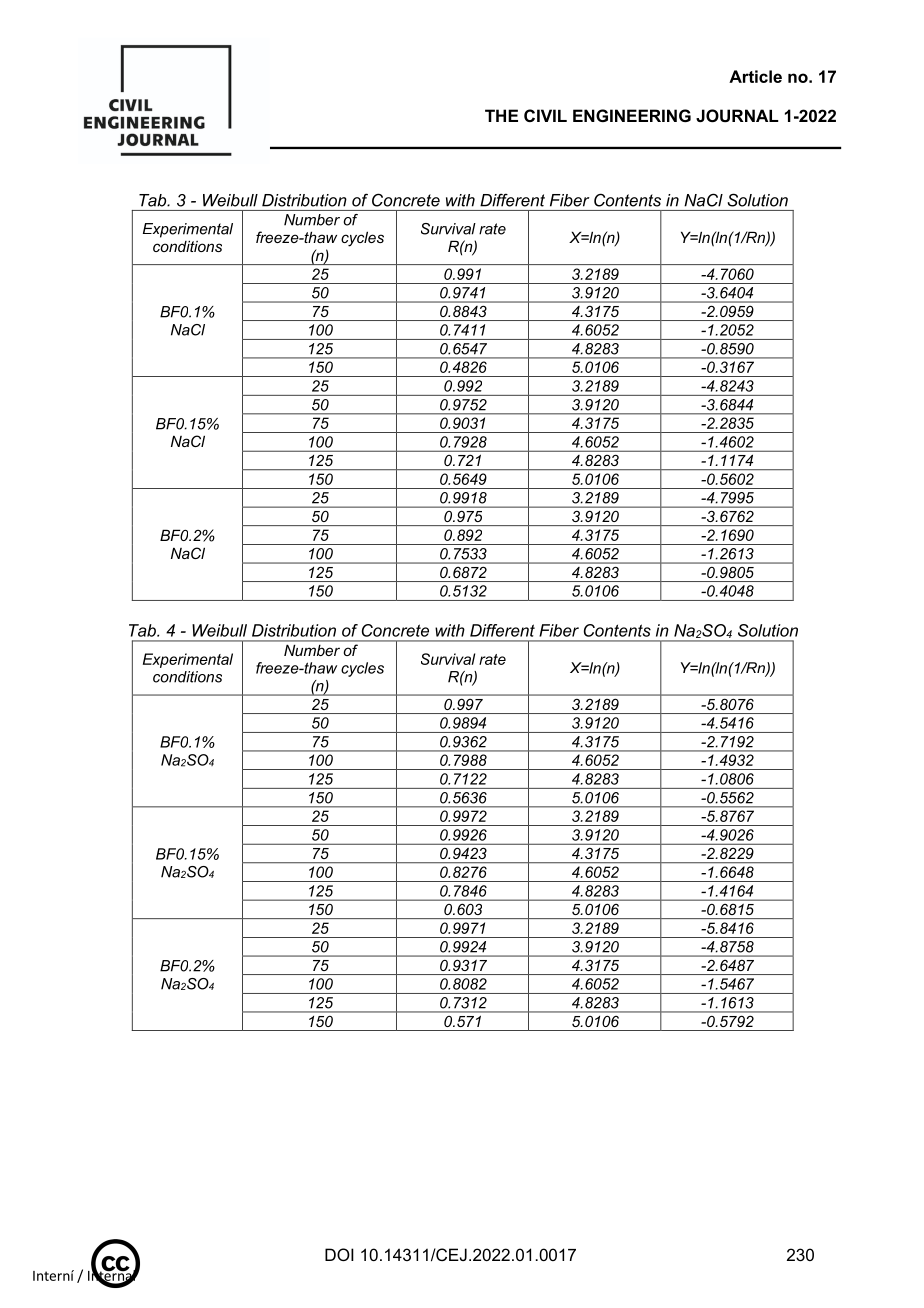 The height and width of the page is (1308, 924). I want to click on DOI, so click(339, 1254).
